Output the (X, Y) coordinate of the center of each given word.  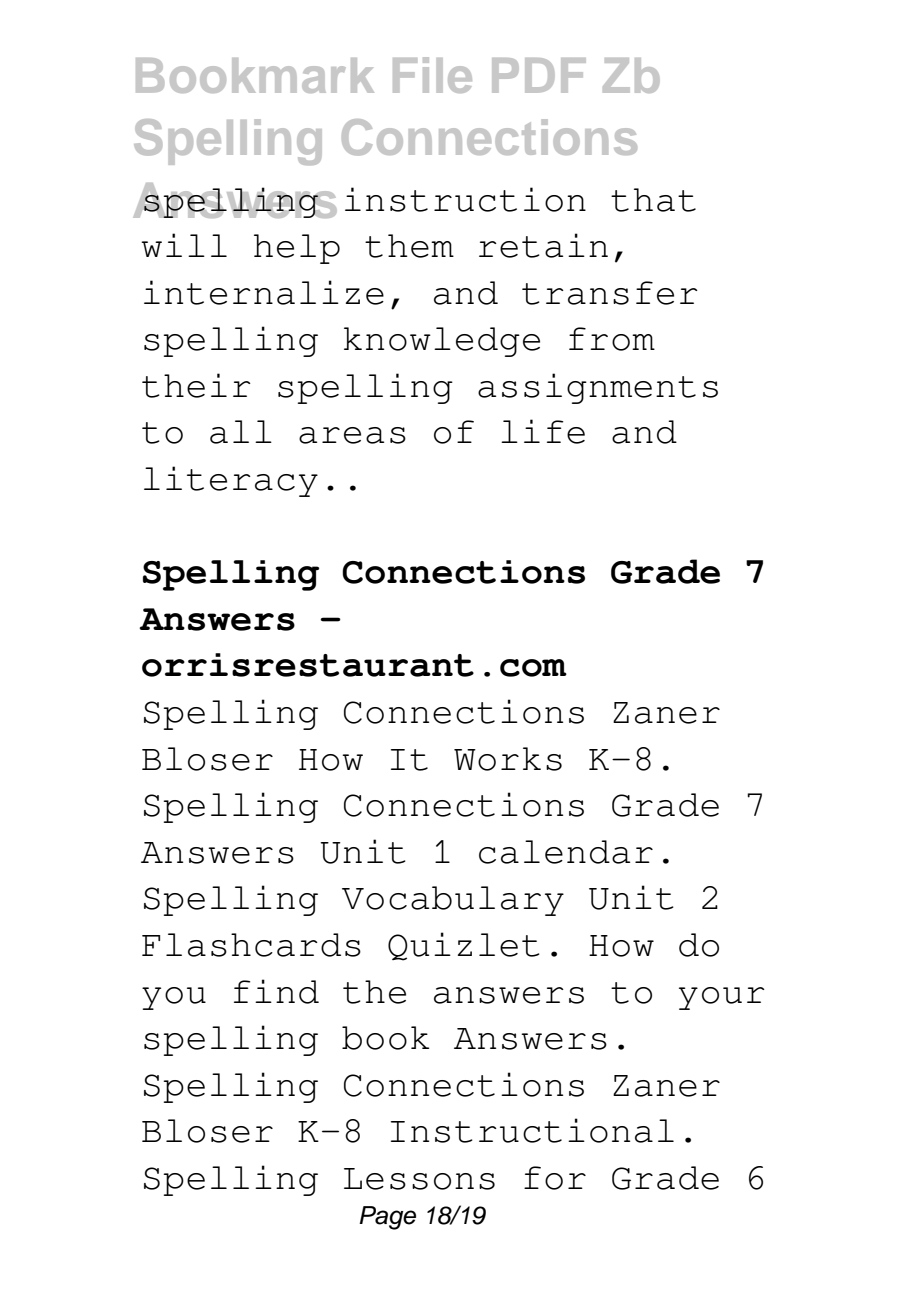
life (543, 431)
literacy (231, 481)
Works (508, 759)
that (653, 200)
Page (387, 1218)
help (297, 249)
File (432, 75)
